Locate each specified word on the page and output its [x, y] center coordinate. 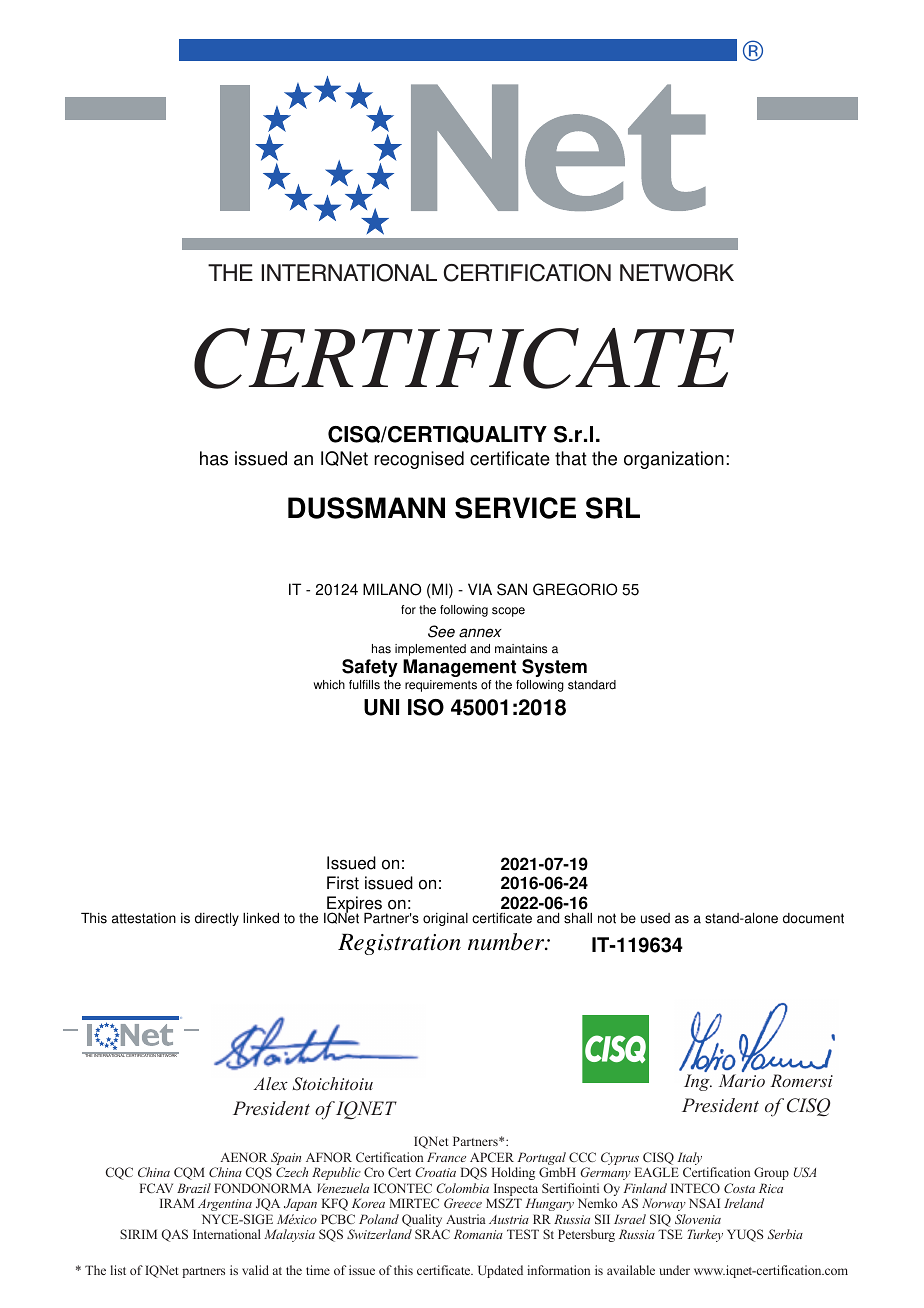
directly [217, 919]
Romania [478, 1234]
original [445, 919]
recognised [419, 460]
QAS [174, 1235]
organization [674, 460]
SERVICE [515, 508]
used [655, 918]
